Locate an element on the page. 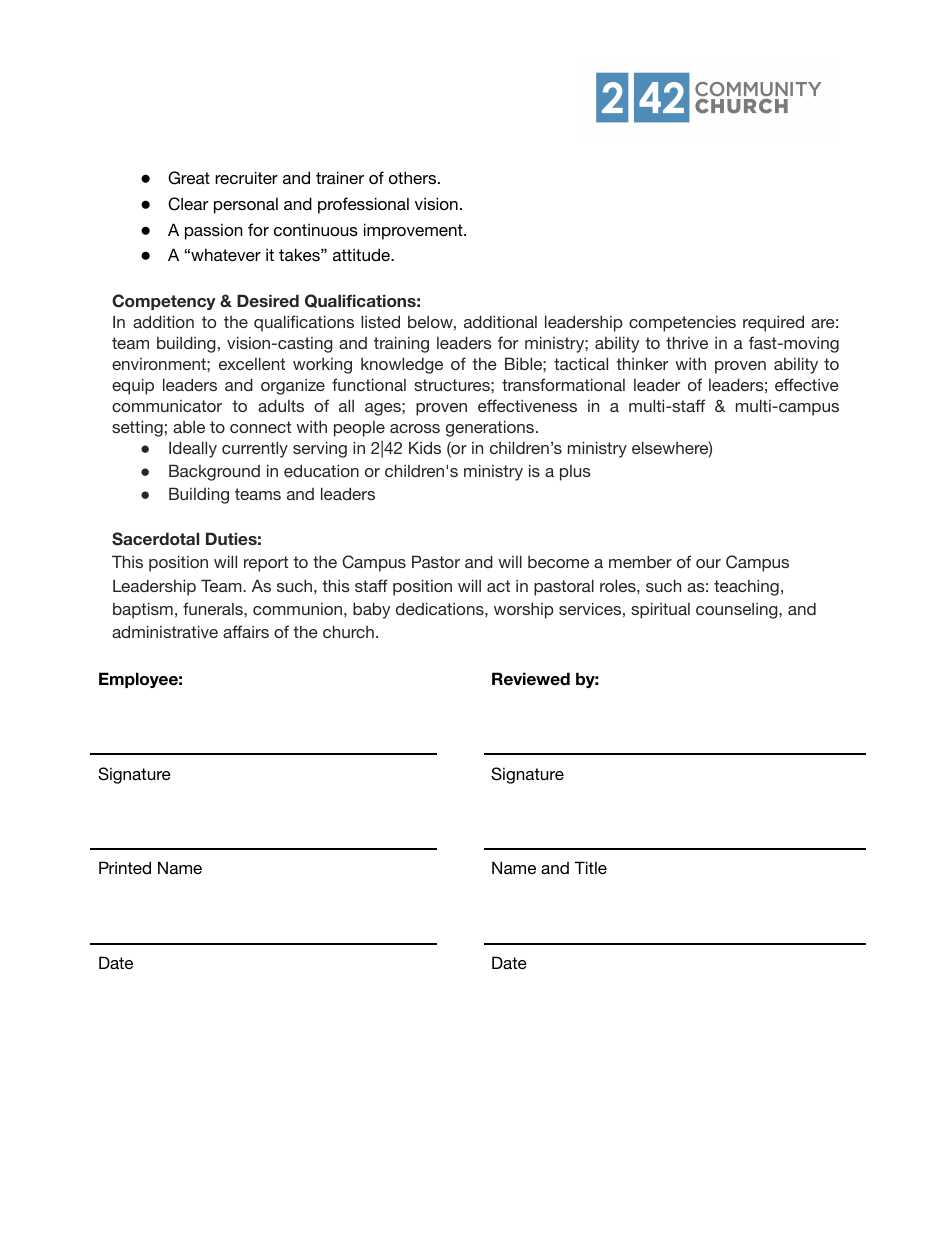 This image has height=1233, width=952. become is located at coordinates (558, 562).
